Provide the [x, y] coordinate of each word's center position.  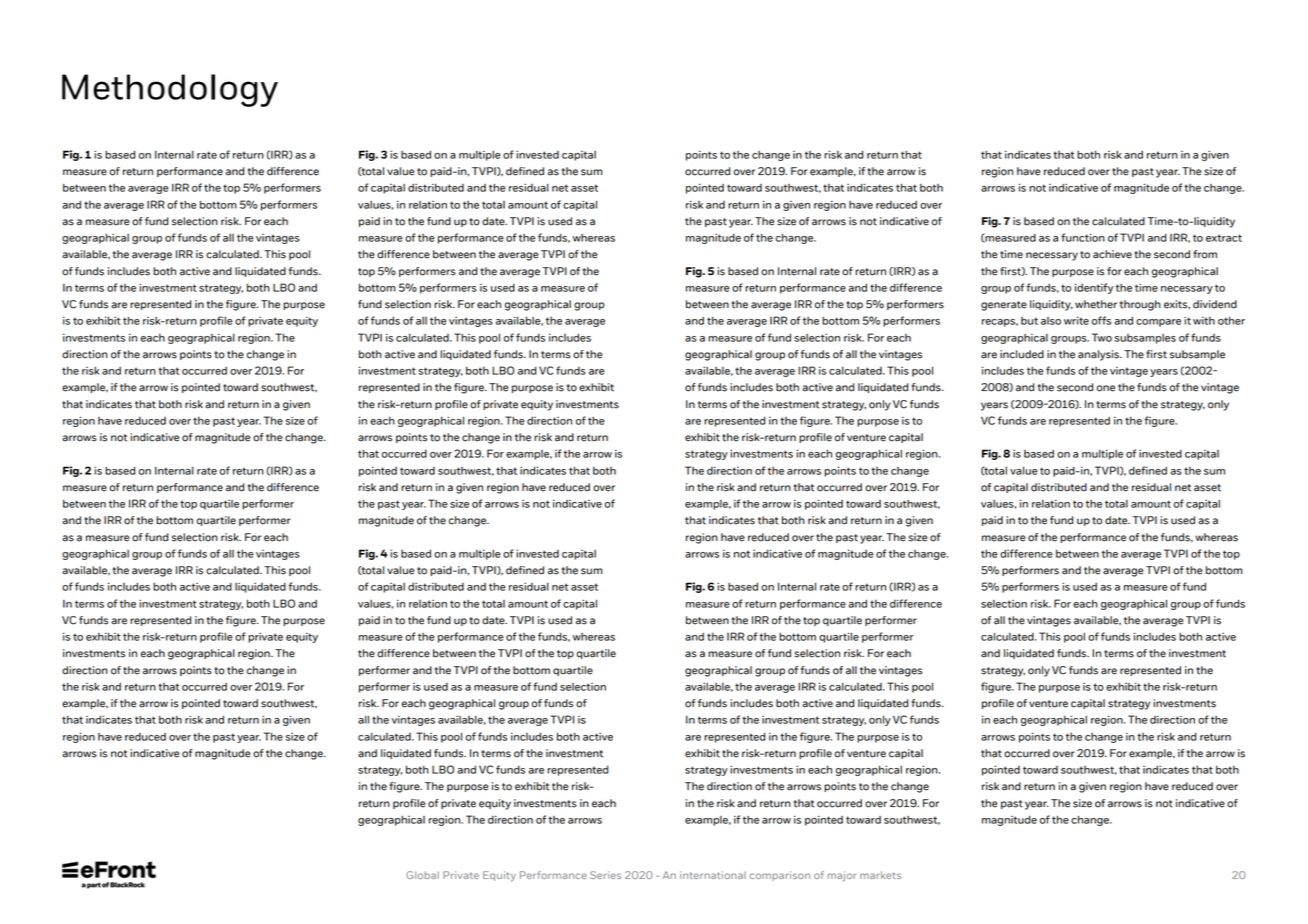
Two [1102, 337]
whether [1096, 304]
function [1083, 237]
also [1051, 321]
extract [1224, 238]
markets [880, 875]
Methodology [170, 90]
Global [423, 875]
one [1106, 388]
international [713, 875]
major [842, 876]
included [1022, 354]
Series [605, 875]
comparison [780, 876]
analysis [1099, 355]
